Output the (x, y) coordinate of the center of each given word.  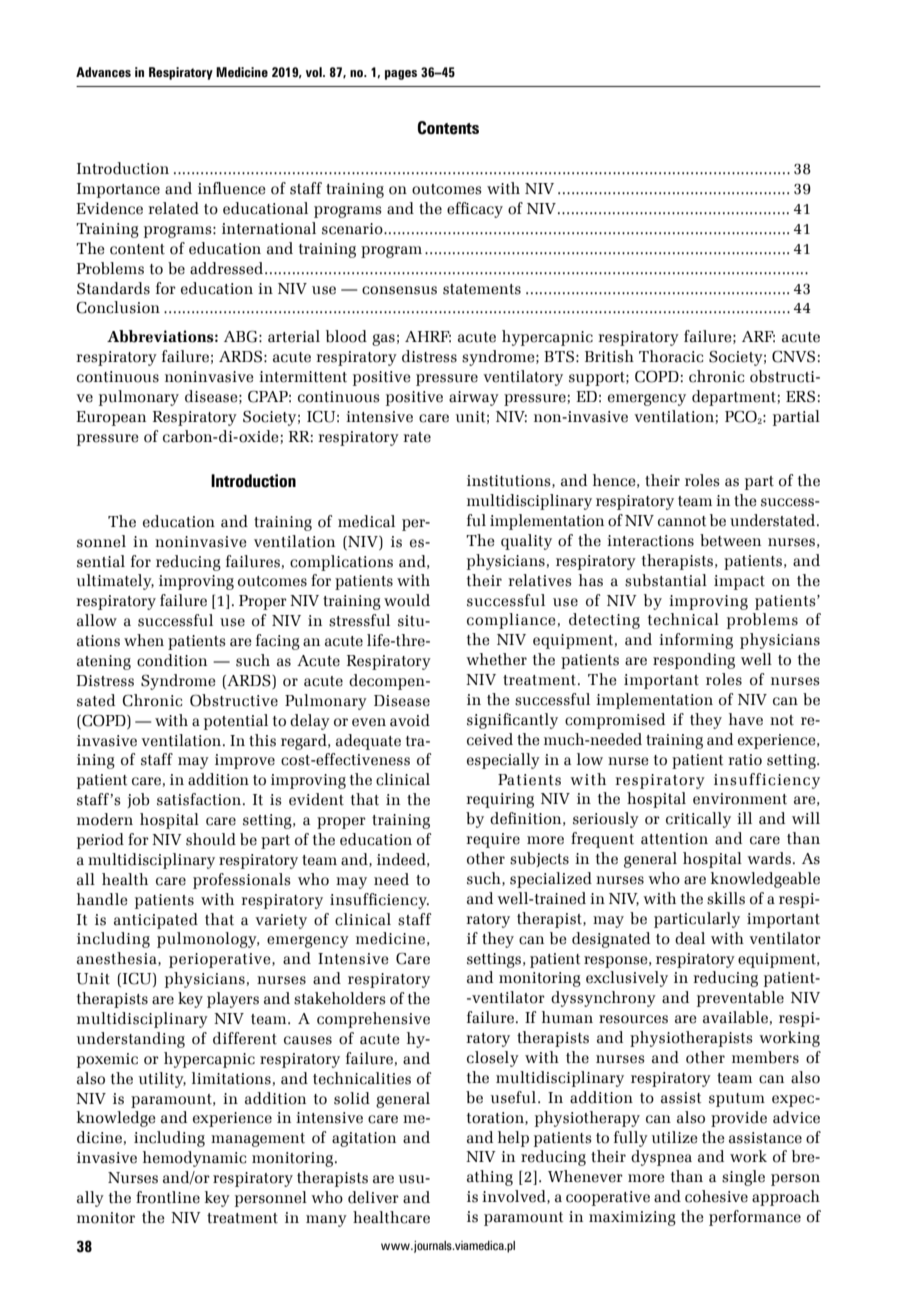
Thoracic (671, 356)
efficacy (475, 210)
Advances (103, 72)
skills (726, 898)
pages (401, 75)
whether (496, 659)
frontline (168, 1197)
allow (97, 620)
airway (474, 398)
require (493, 840)
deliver (373, 1197)
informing (696, 641)
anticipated (156, 921)
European (111, 418)
